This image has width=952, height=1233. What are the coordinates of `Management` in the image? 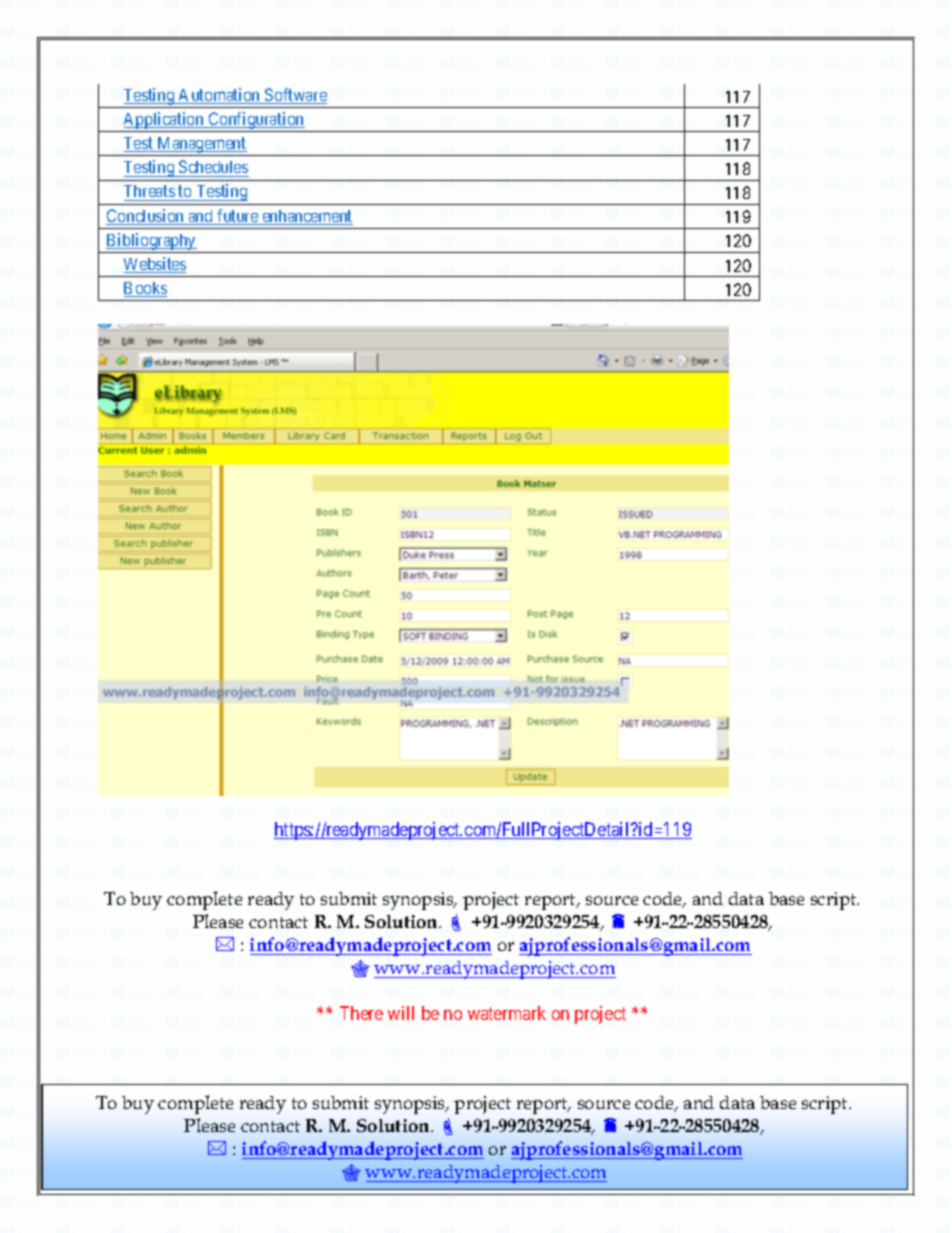 It's located at (202, 146).
